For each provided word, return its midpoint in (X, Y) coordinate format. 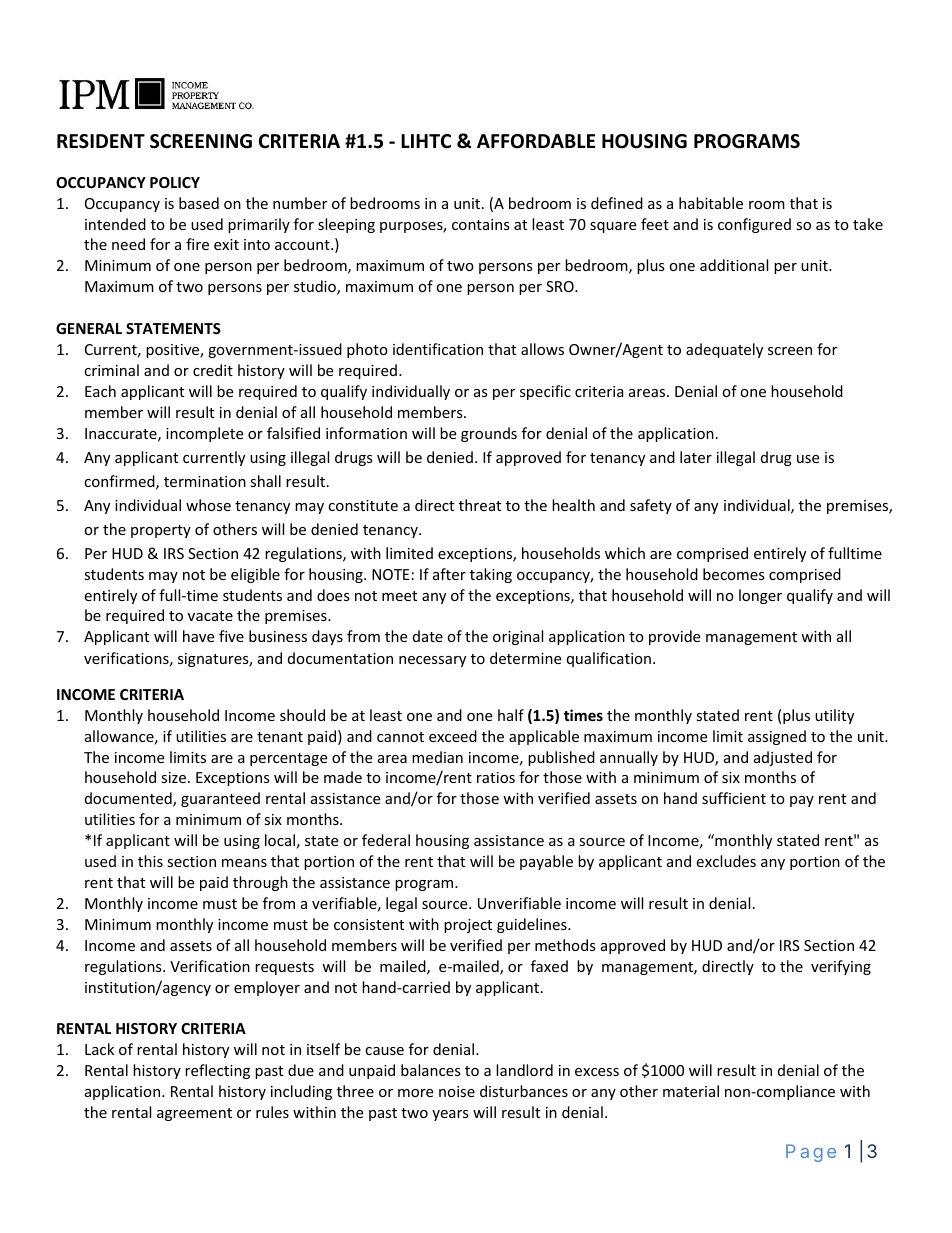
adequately (724, 350)
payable (546, 862)
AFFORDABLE (536, 141)
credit (213, 370)
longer (760, 596)
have (198, 636)
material (691, 1091)
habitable (711, 203)
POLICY (175, 182)
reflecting (217, 1071)
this (150, 861)
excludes (726, 861)
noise (457, 1091)
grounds (489, 434)
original (518, 637)
